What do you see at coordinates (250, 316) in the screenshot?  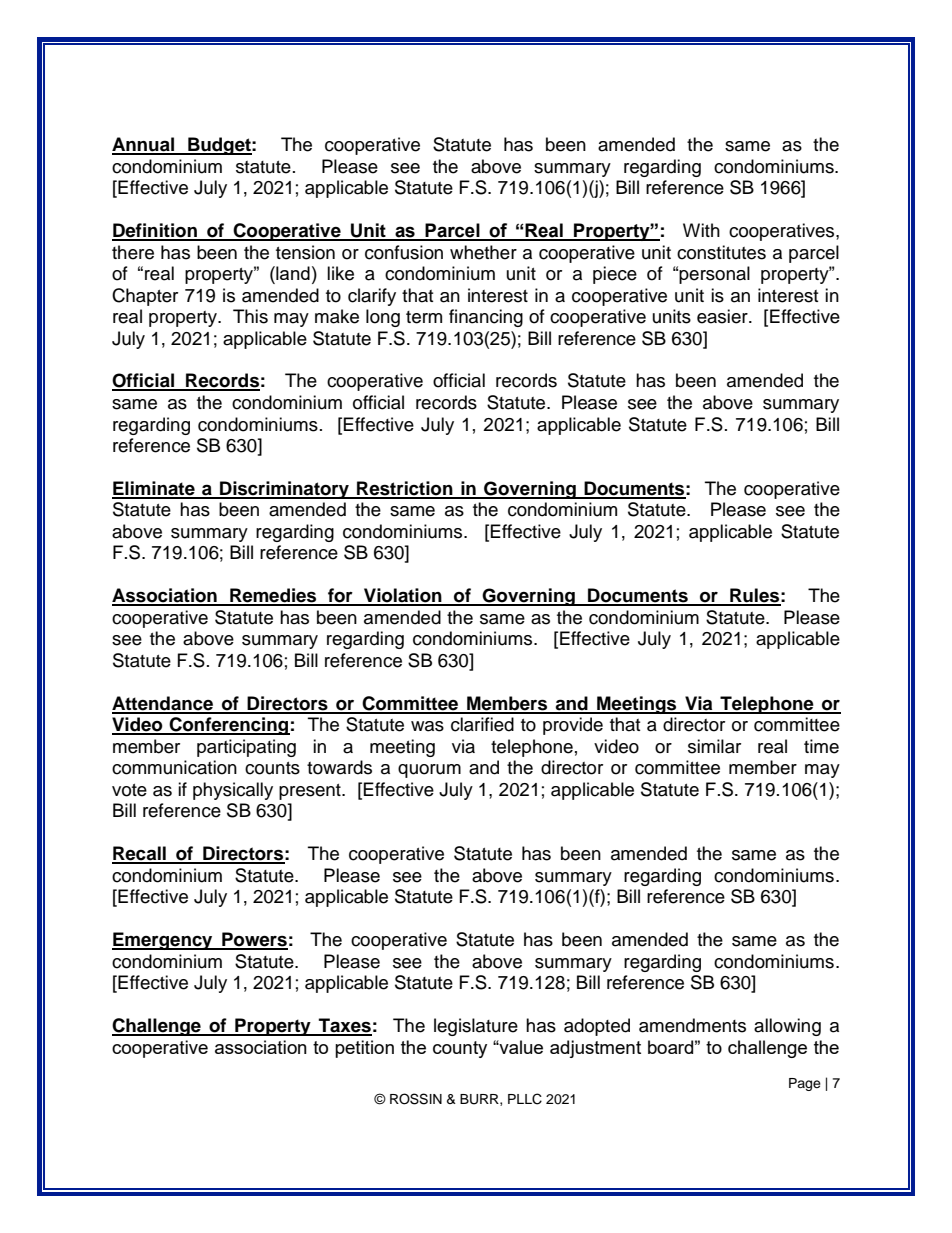 I see `This` at bounding box center [250, 316].
